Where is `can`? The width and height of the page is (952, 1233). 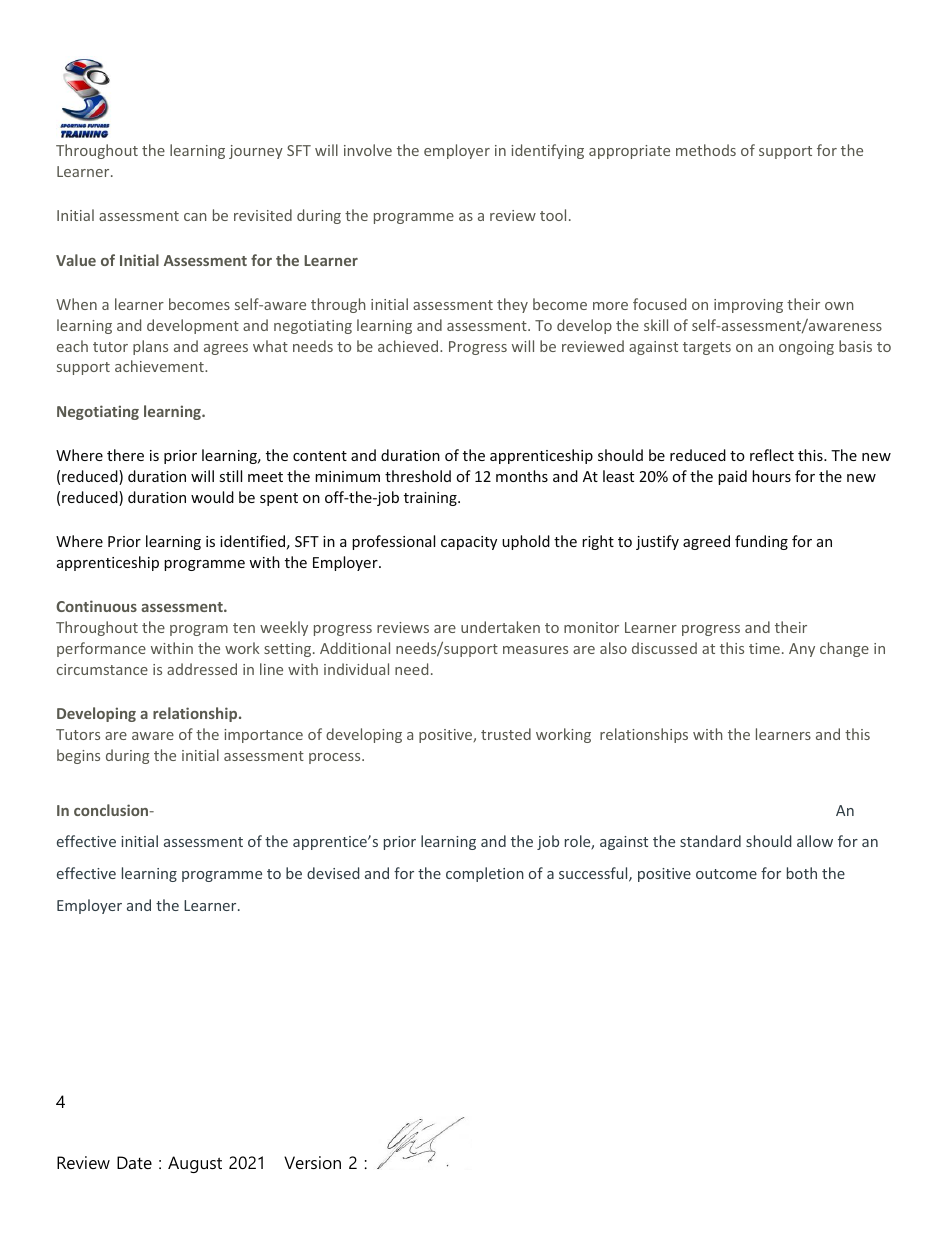
can is located at coordinates (195, 217).
